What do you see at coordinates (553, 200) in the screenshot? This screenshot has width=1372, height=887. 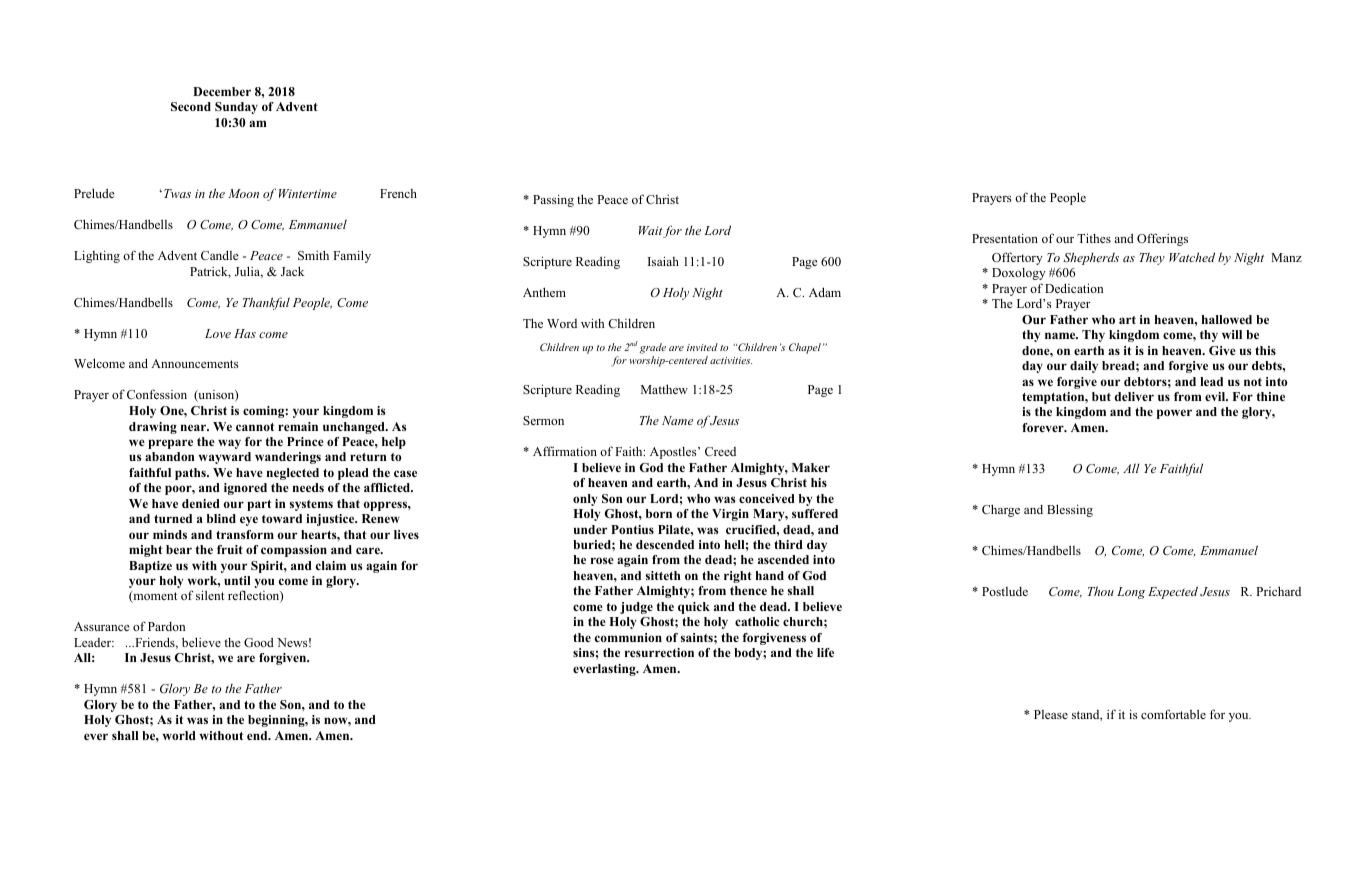 I see `Passing` at bounding box center [553, 200].
